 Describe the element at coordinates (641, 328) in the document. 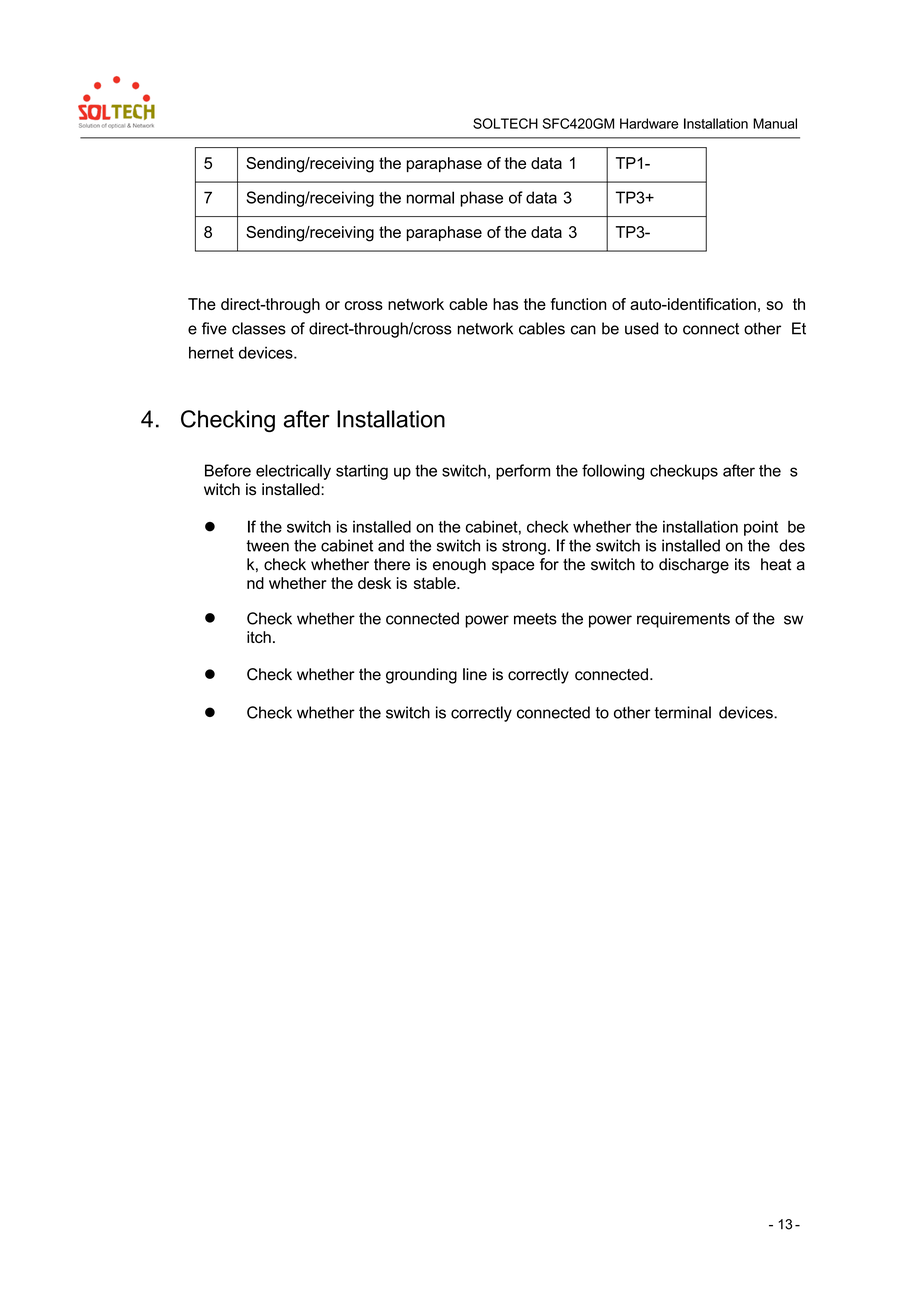

I see `used` at that location.
